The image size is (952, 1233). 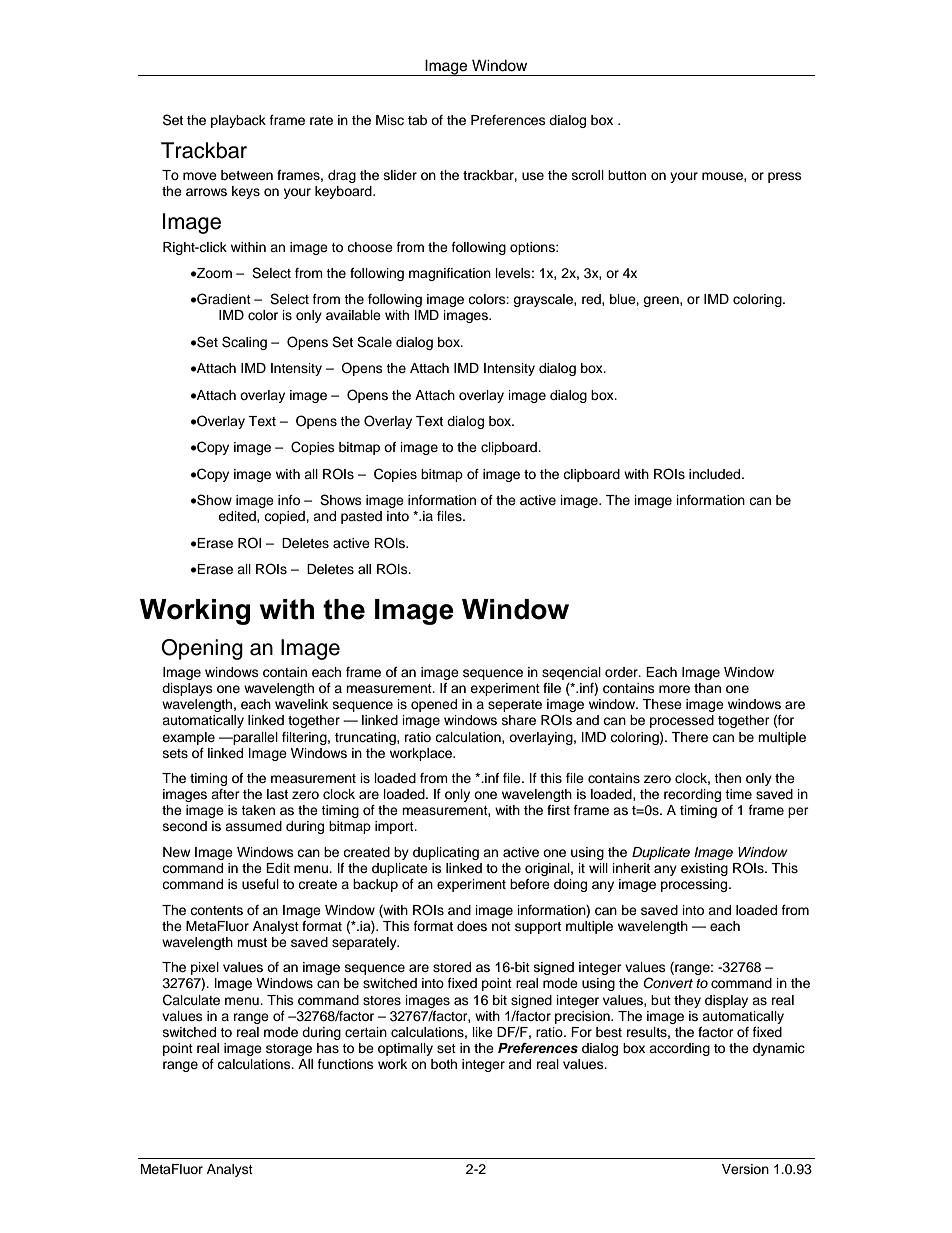 What do you see at coordinates (247, 175) in the page?
I see `between` at bounding box center [247, 175].
